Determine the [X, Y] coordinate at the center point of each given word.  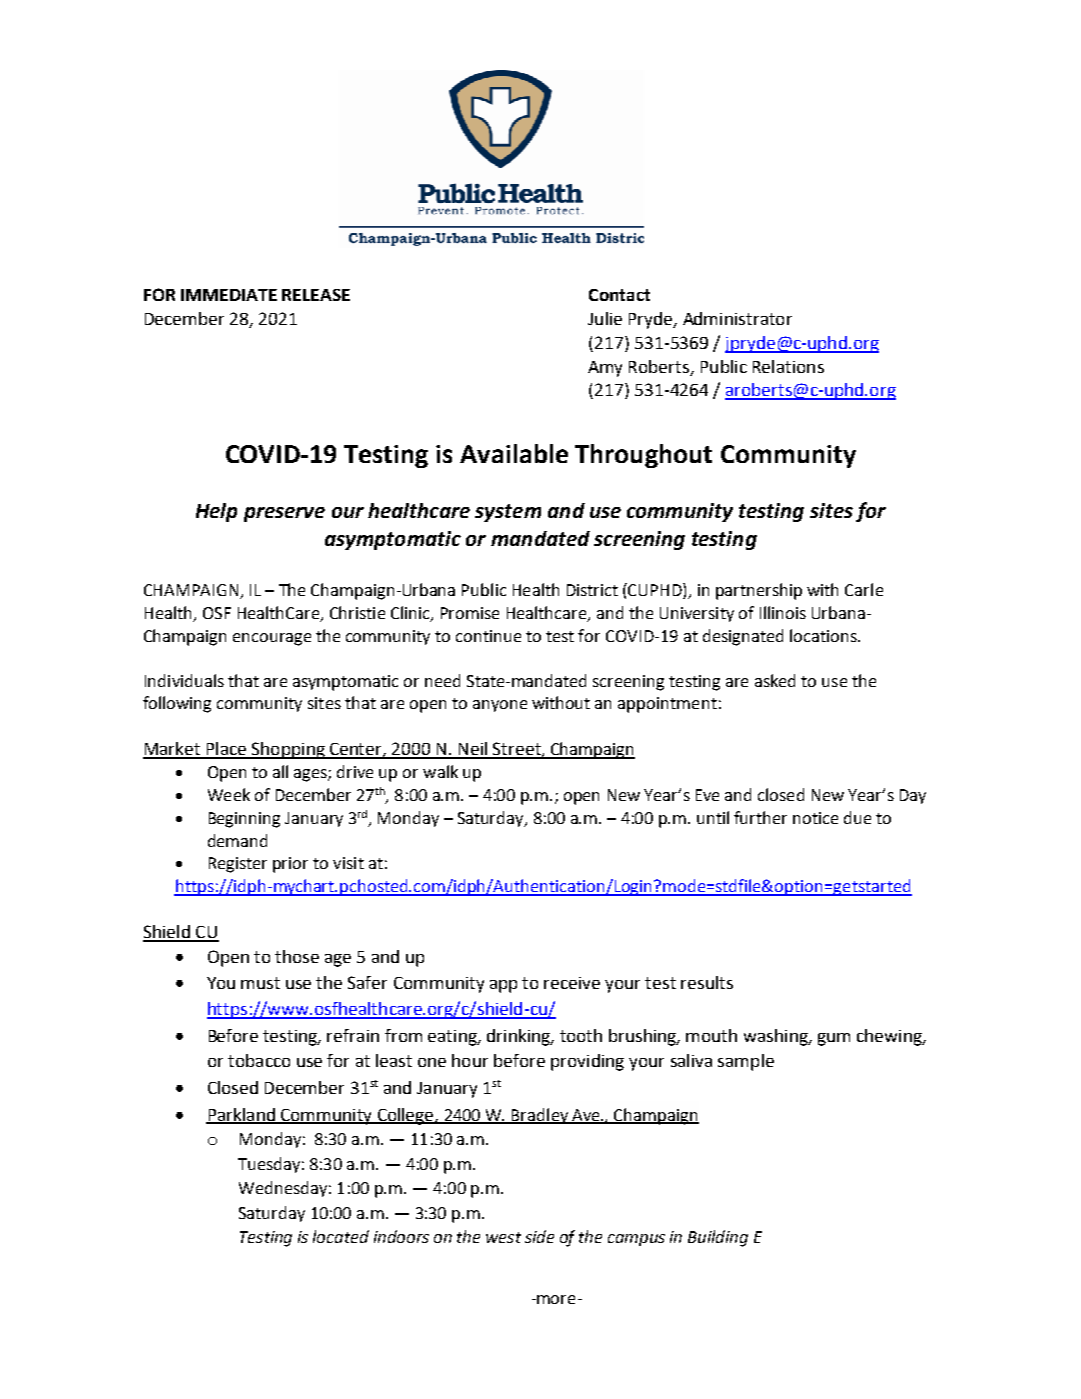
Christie [357, 612]
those [297, 956]
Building [718, 1238]
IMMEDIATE [229, 295]
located [341, 1236]
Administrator [737, 318]
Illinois [783, 612]
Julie [605, 318]
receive [572, 983]
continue [488, 636]
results [707, 982]
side [539, 1236]
